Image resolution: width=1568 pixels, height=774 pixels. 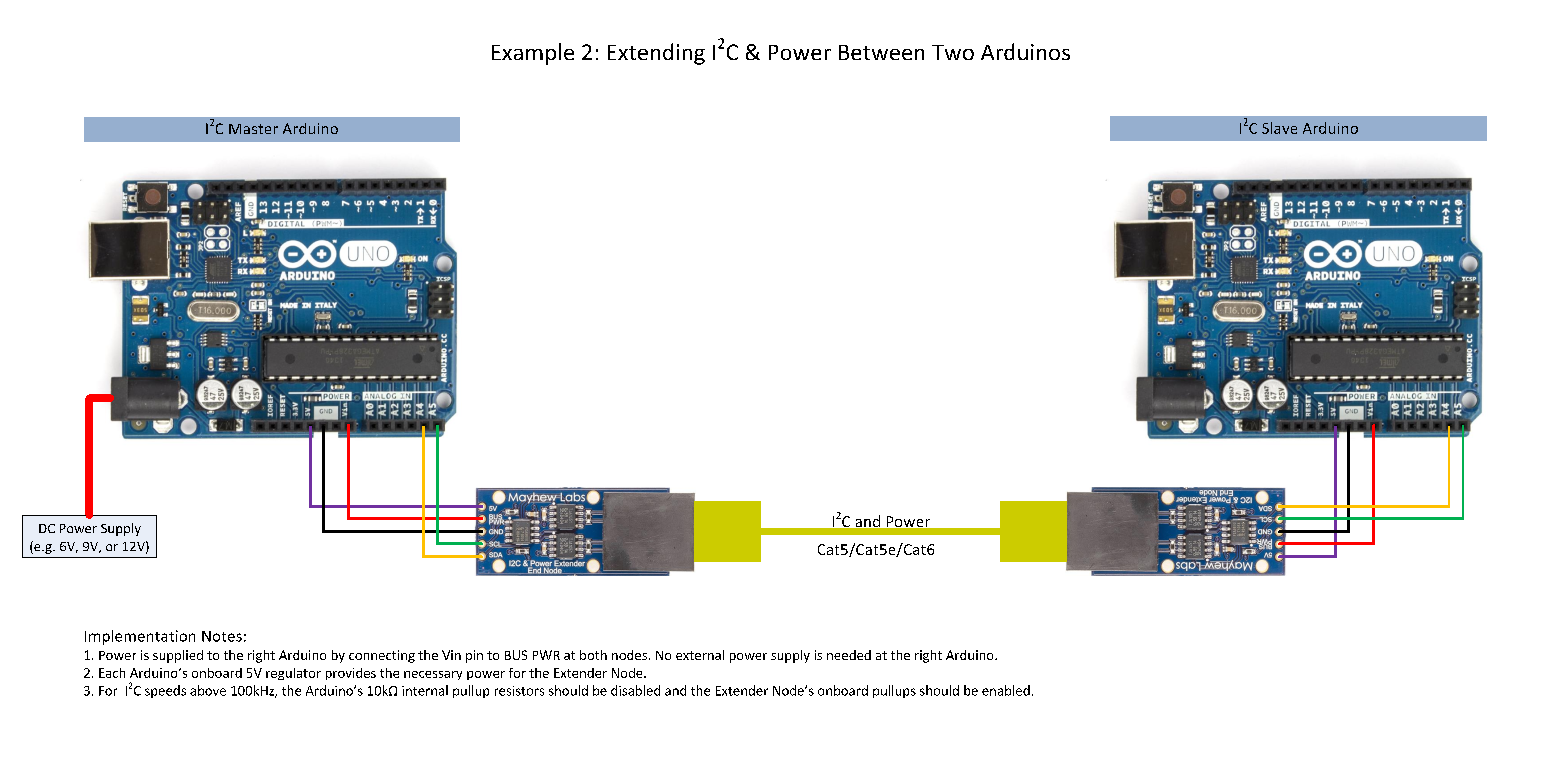 What do you see at coordinates (1279, 128) in the screenshot?
I see `Slave` at bounding box center [1279, 128].
